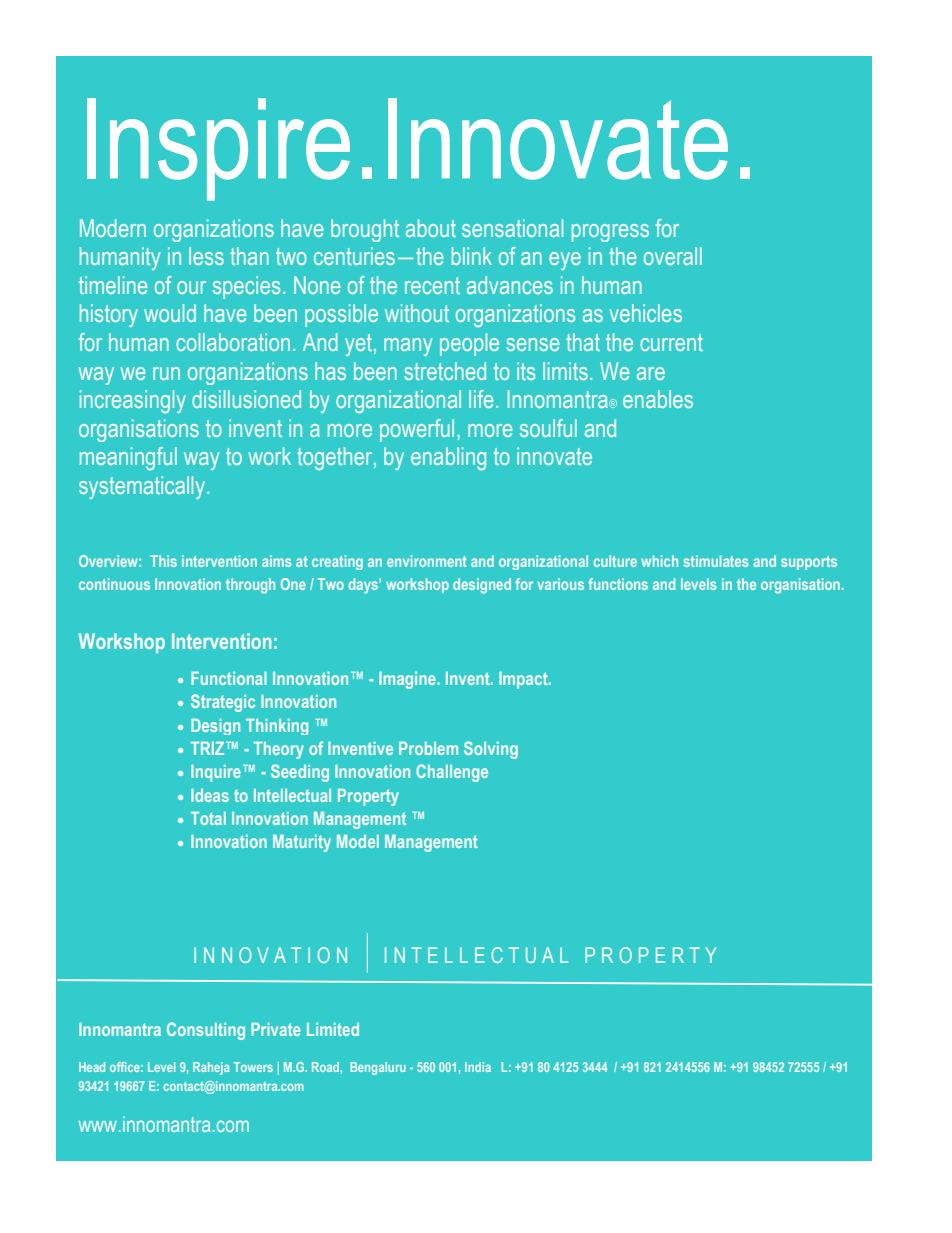  Describe the element at coordinates (206, 1031) in the screenshot. I see `Consulting` at that location.
